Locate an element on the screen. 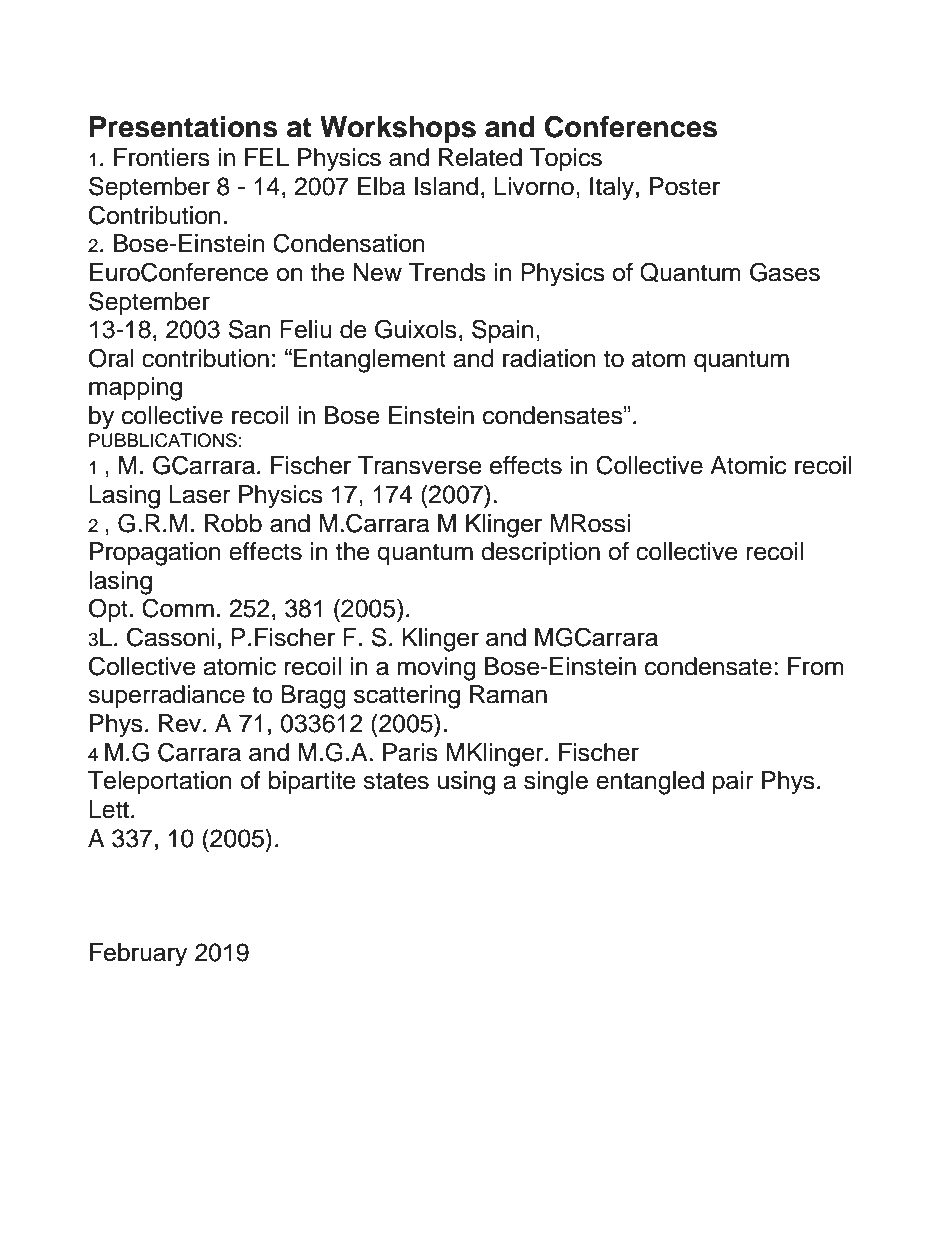 The image size is (952, 1233). using is located at coordinates (466, 783).
